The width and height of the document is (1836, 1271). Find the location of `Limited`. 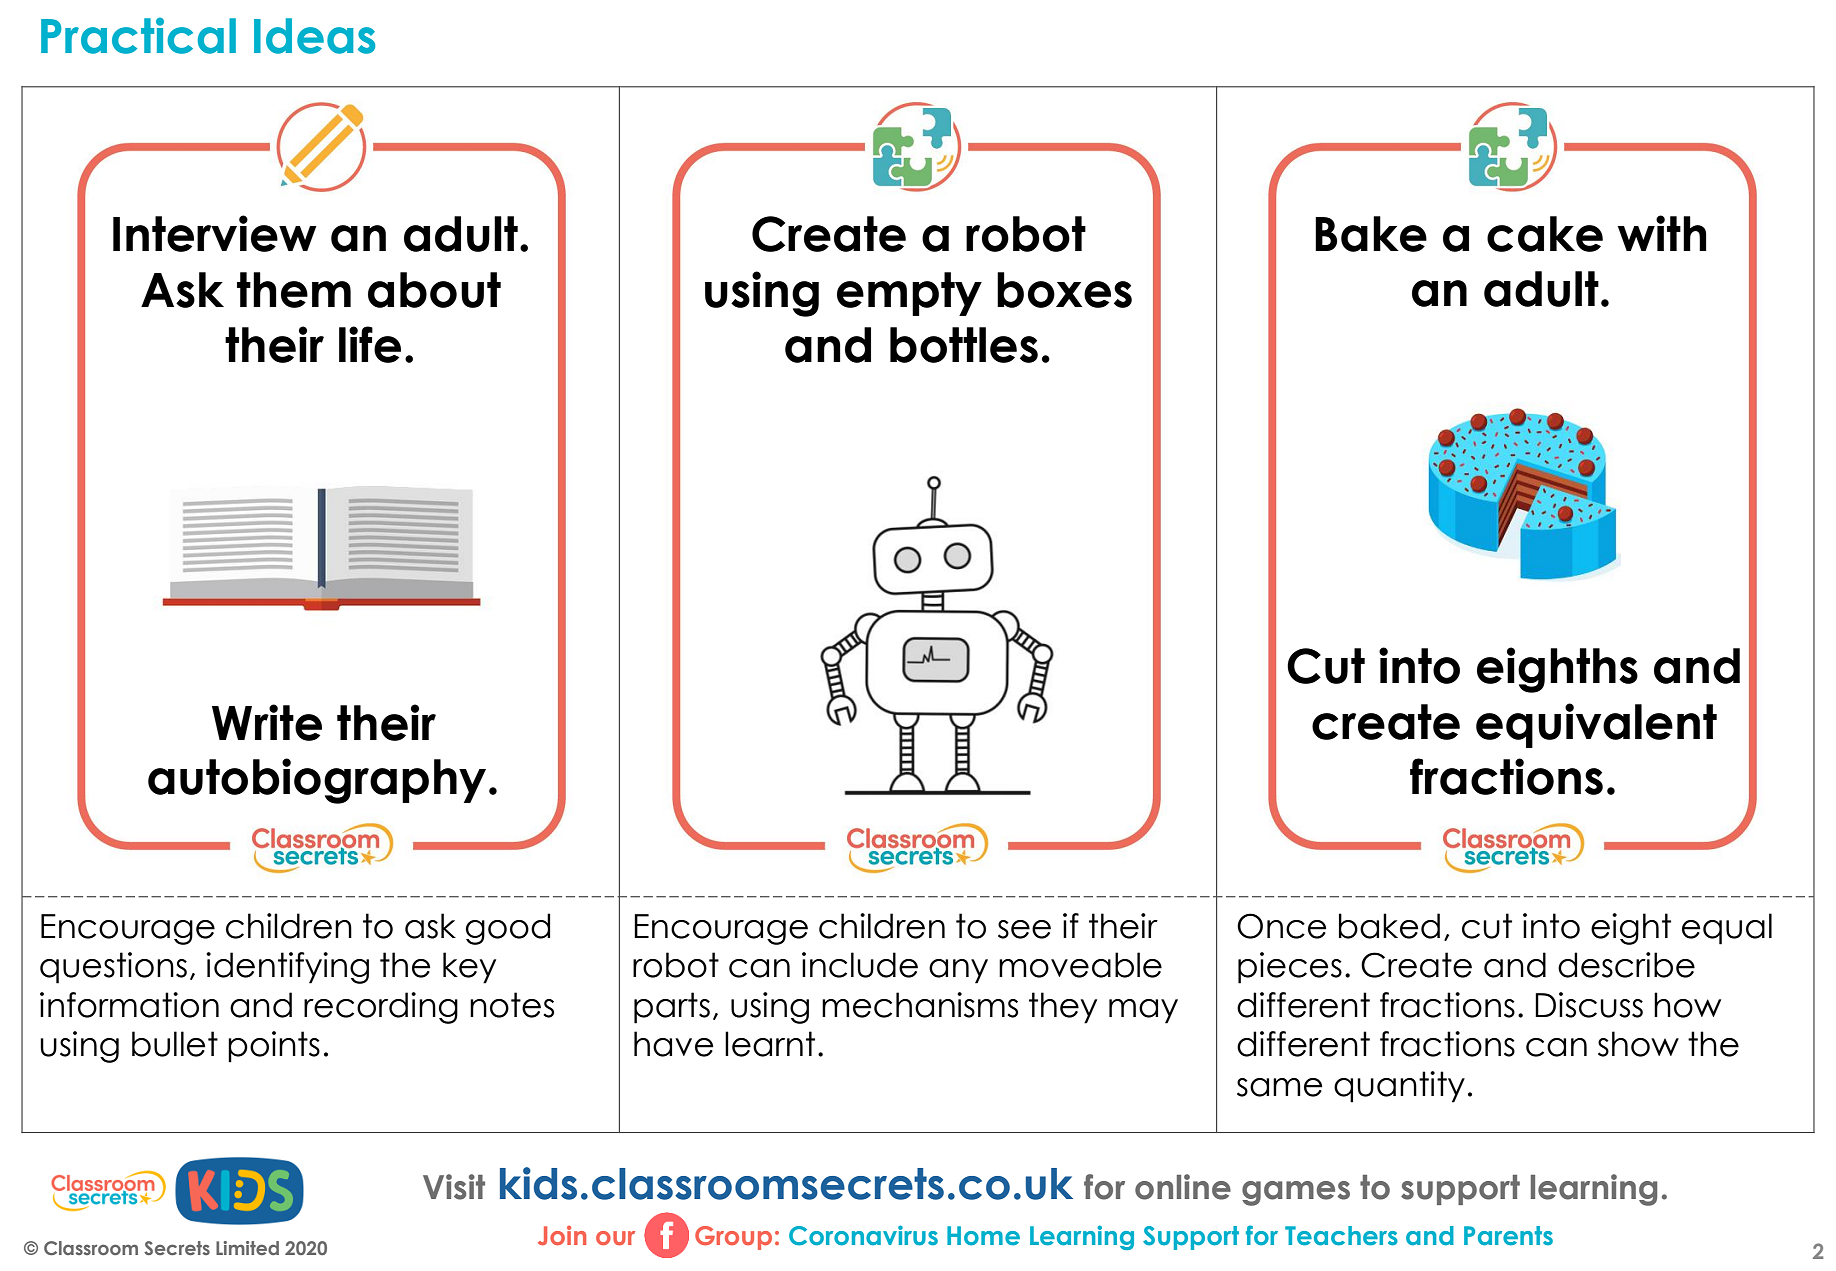

Limited is located at coordinates (247, 1248).
